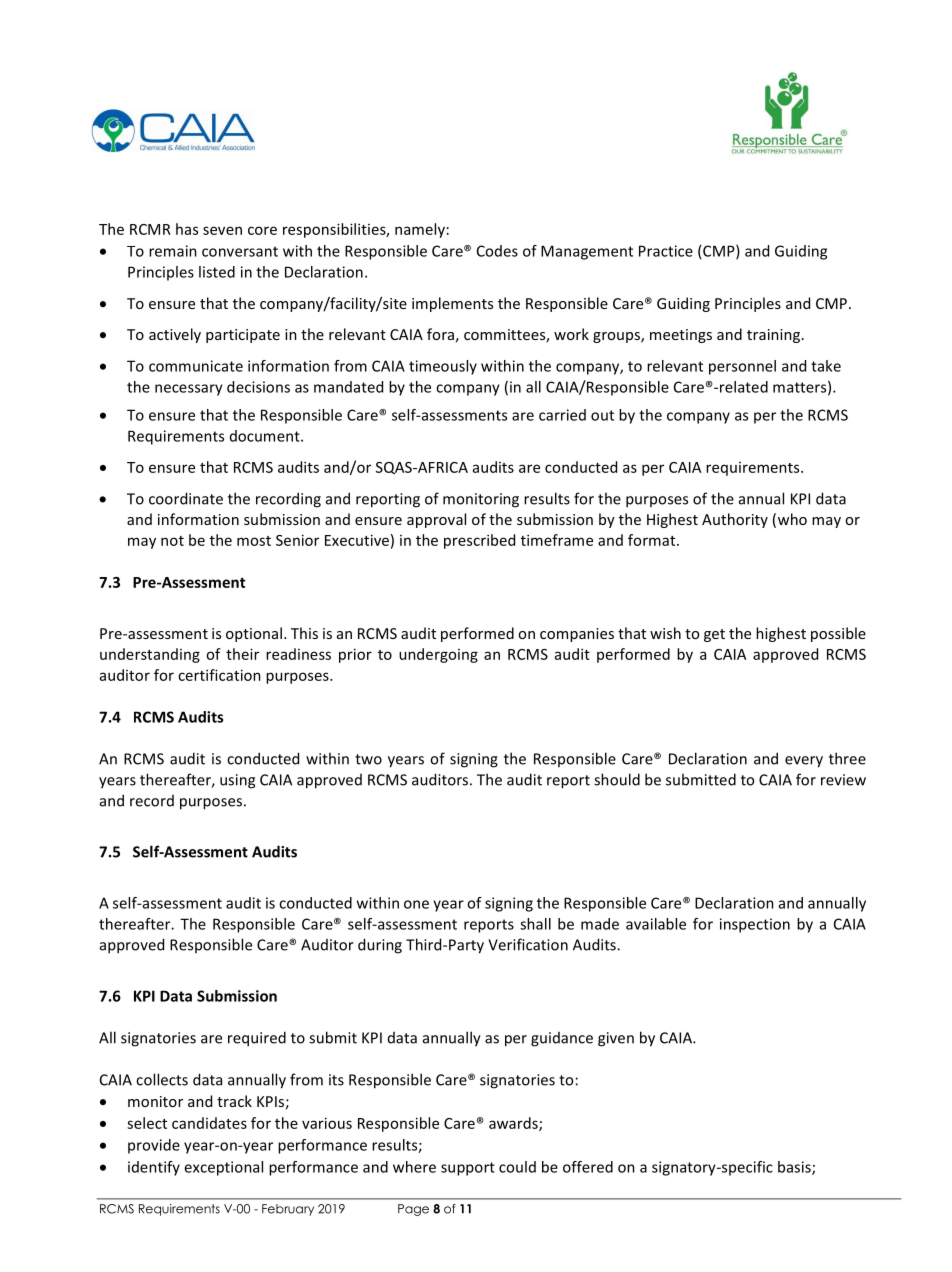 The image size is (952, 1272). What do you see at coordinates (666, 251) in the screenshot?
I see `Practice` at bounding box center [666, 251].
